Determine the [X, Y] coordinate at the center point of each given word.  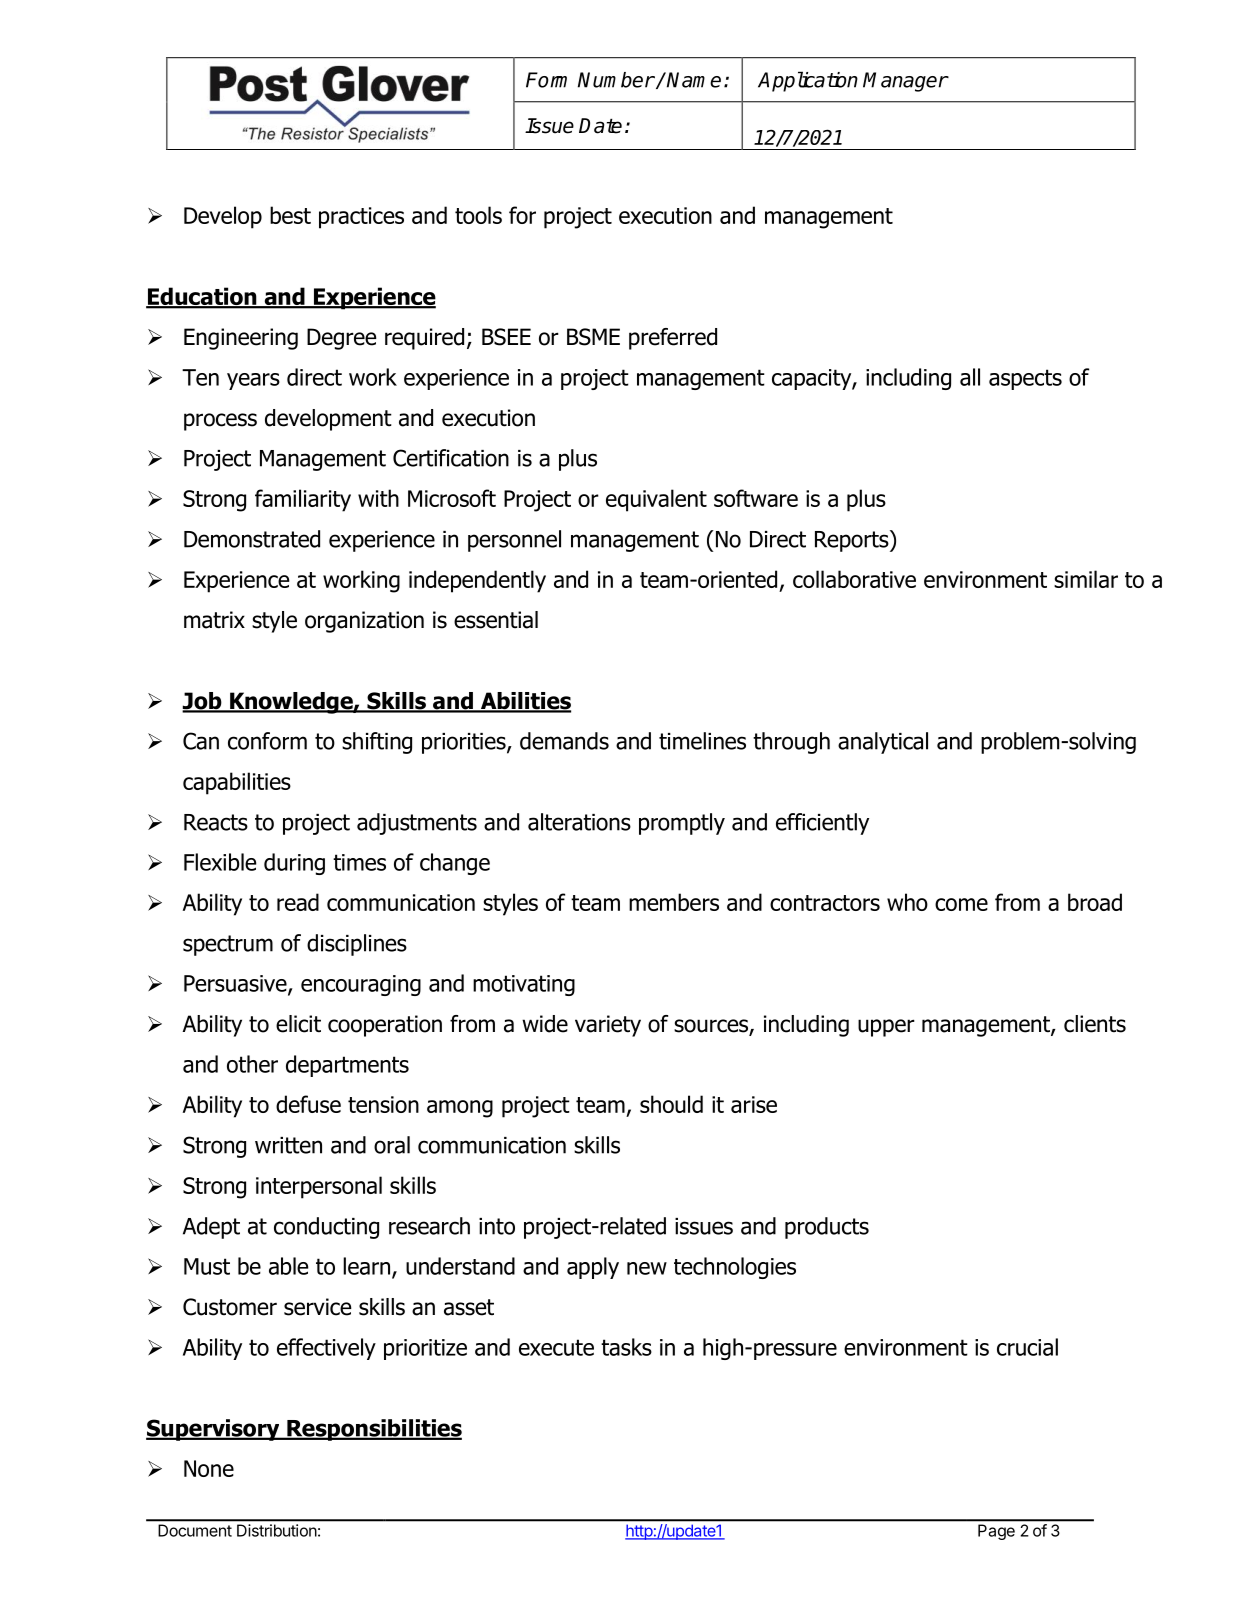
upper [886, 1028]
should [671, 1104]
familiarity [303, 500]
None [209, 1468]
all [970, 377]
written [288, 1145]
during [294, 864]
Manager [905, 82]
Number [616, 80]
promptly [682, 824]
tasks [626, 1347]
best [290, 215]
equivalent [656, 500]
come [961, 904]
